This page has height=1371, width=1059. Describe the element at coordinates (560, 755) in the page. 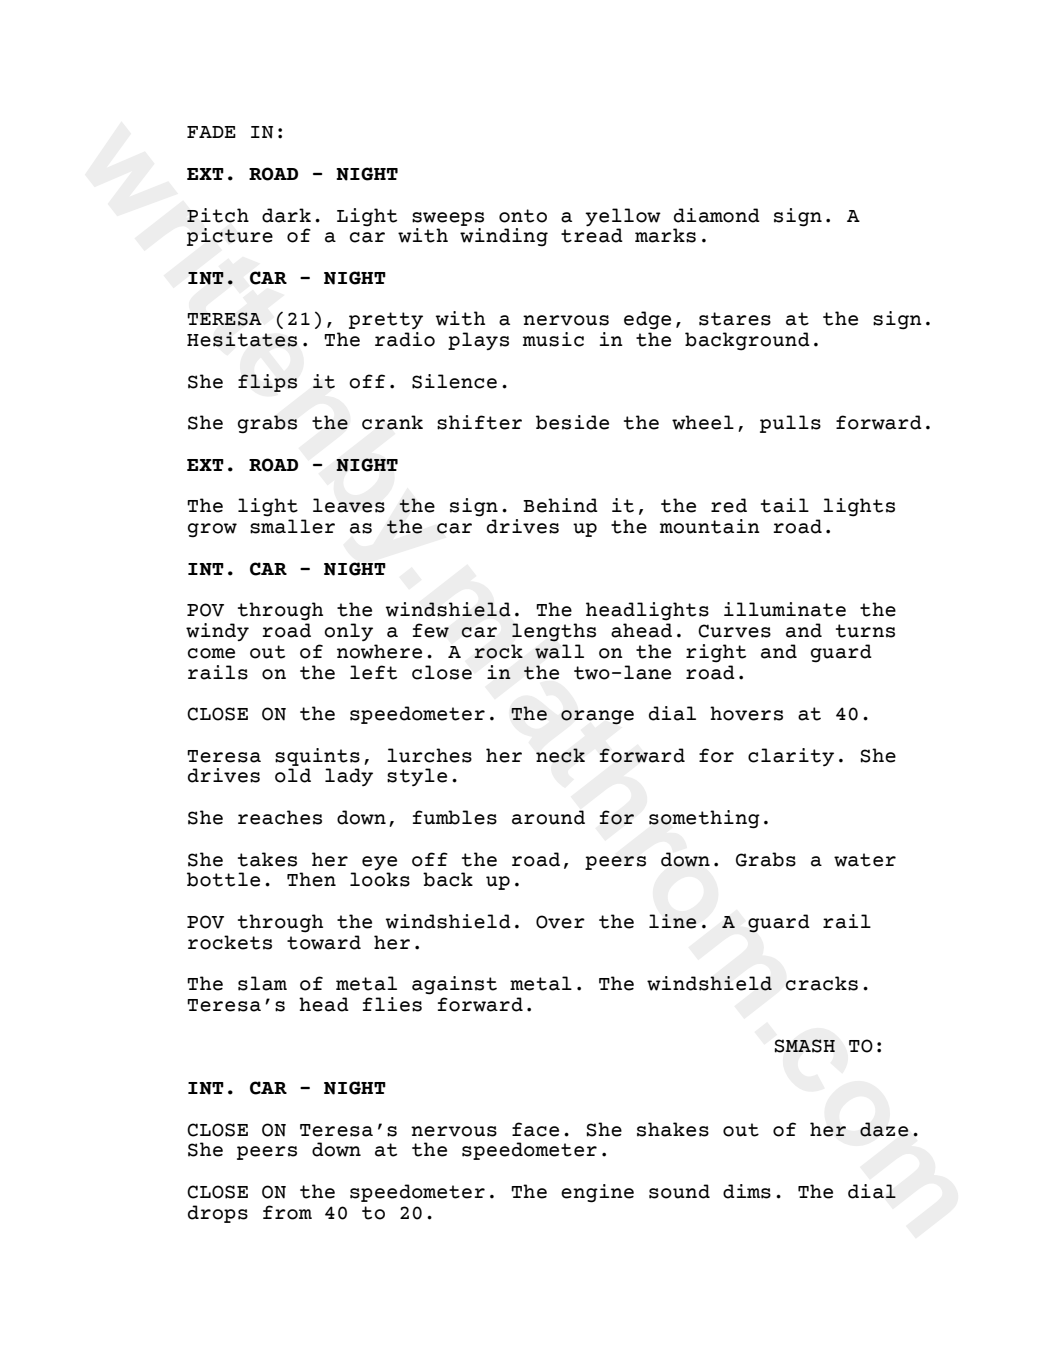

I see `neck` at that location.
